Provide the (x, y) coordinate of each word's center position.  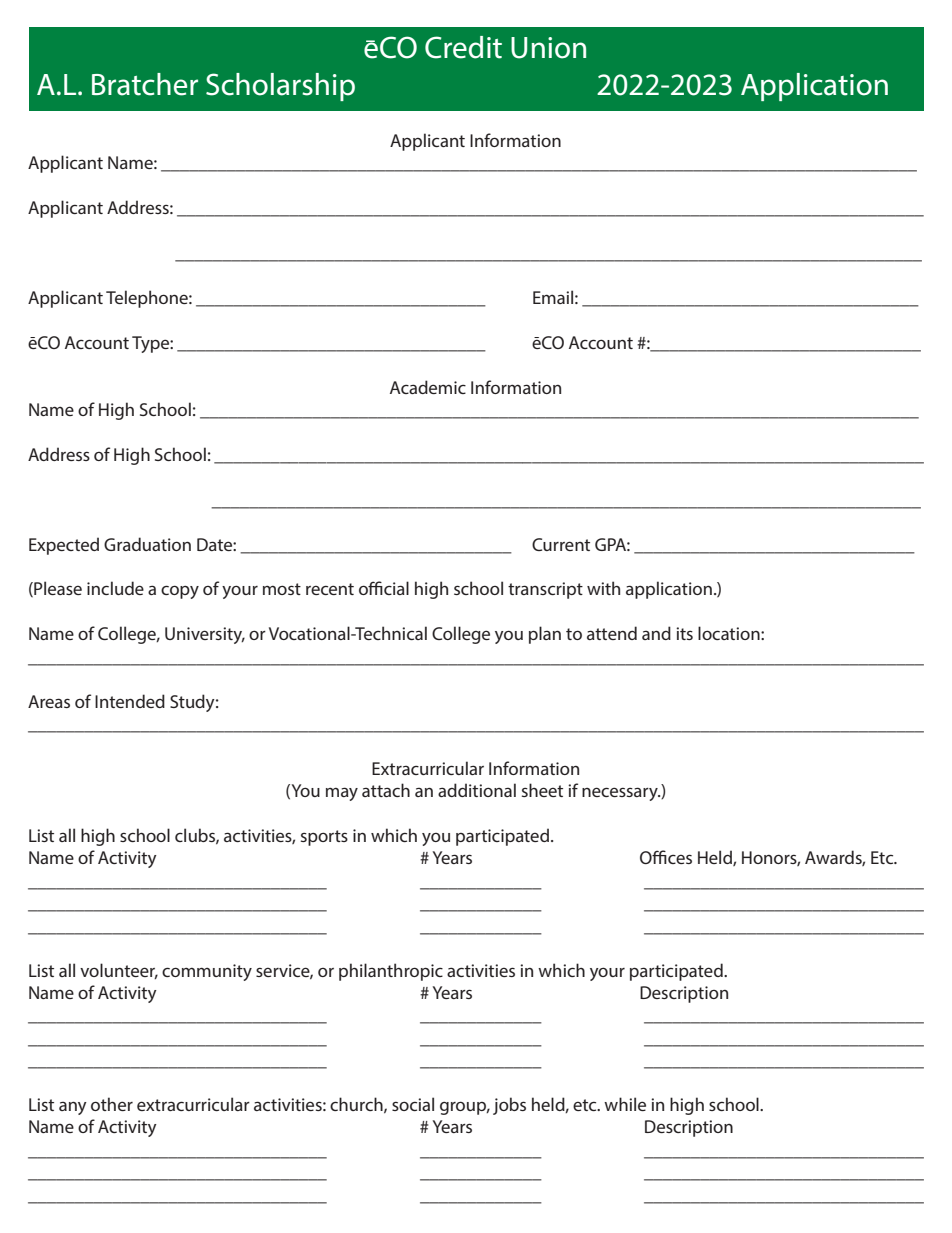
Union (548, 48)
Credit (463, 47)
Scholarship (280, 87)
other (112, 1104)
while (625, 1104)
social (413, 1104)
